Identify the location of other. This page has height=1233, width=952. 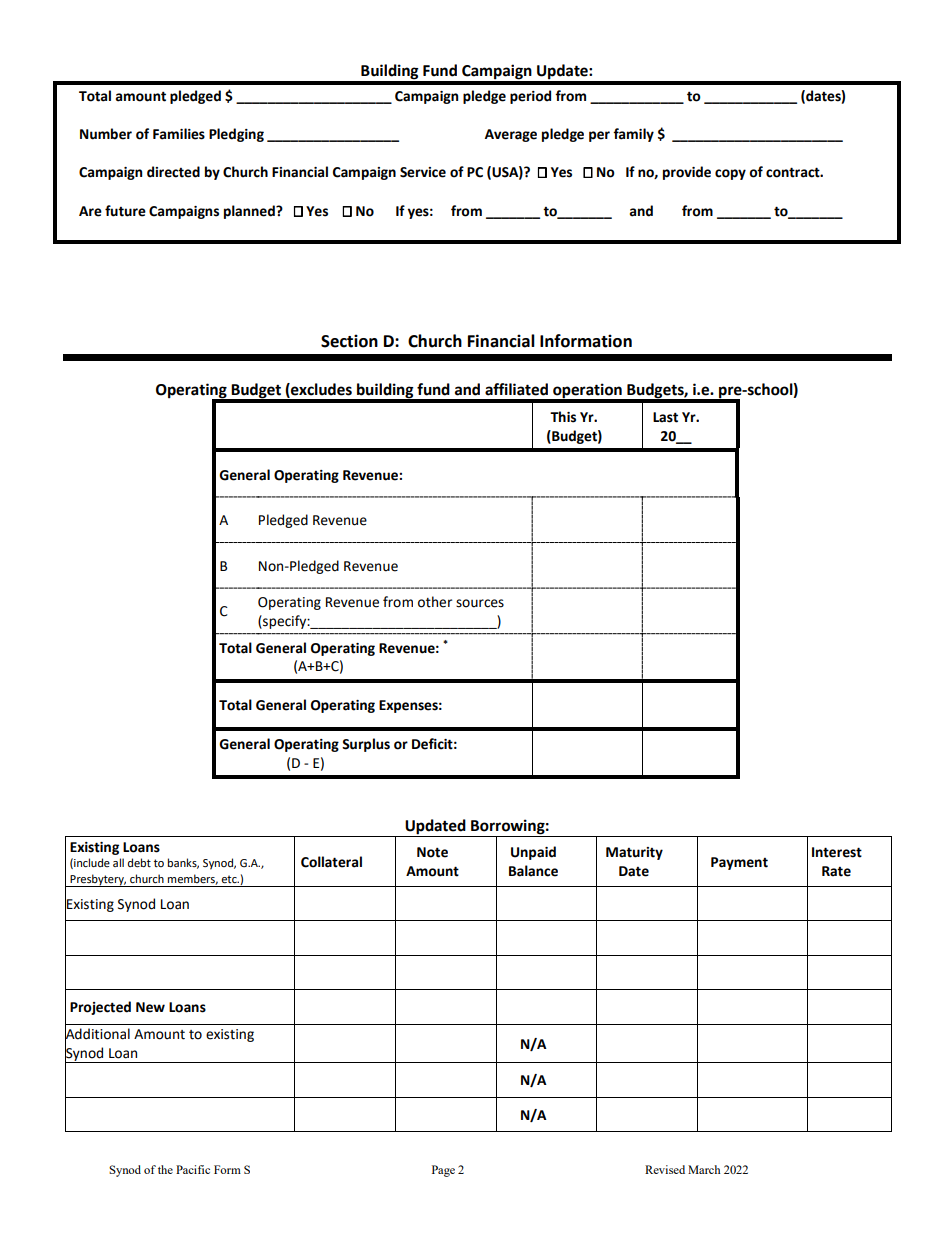
(435, 602).
